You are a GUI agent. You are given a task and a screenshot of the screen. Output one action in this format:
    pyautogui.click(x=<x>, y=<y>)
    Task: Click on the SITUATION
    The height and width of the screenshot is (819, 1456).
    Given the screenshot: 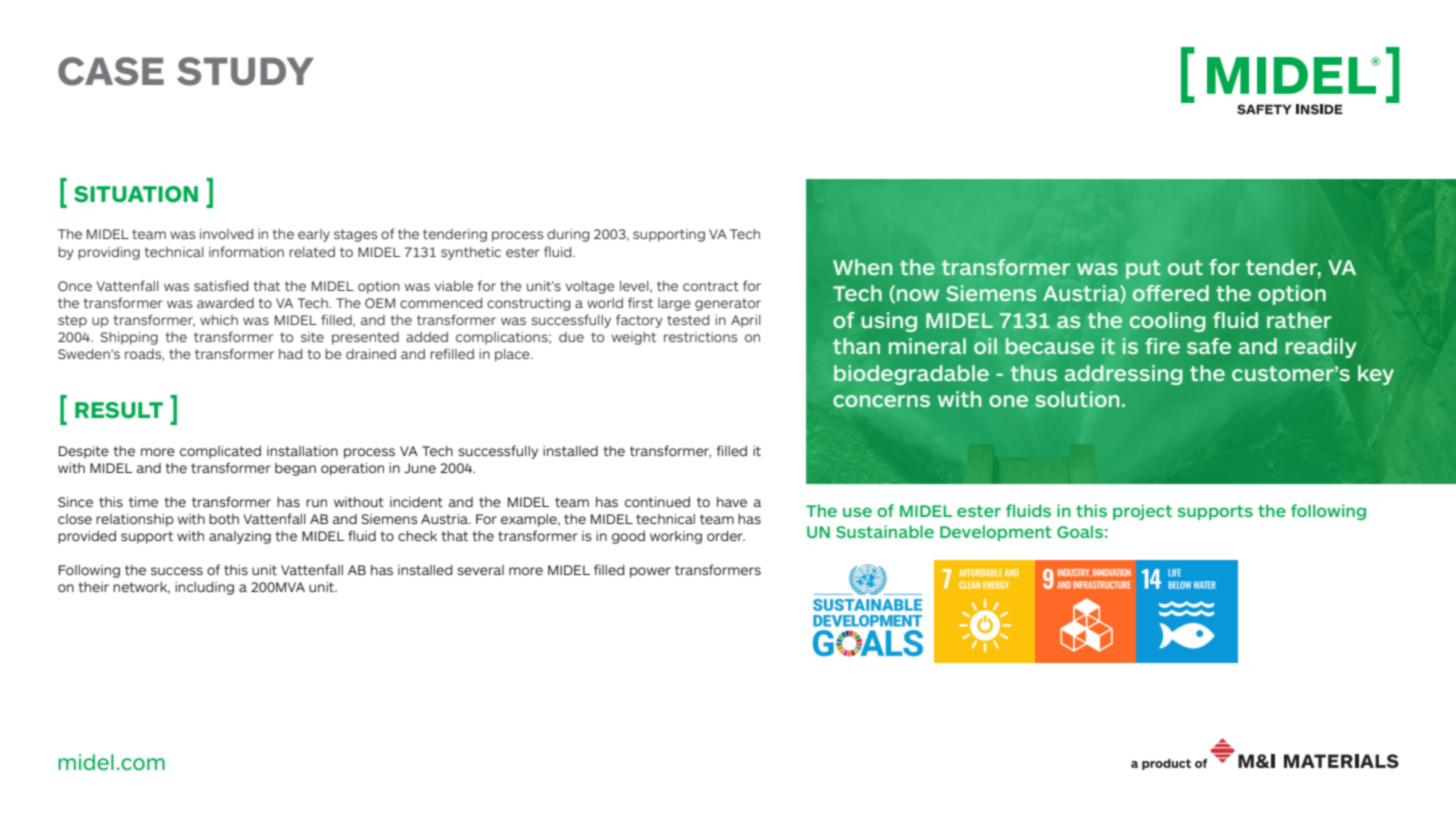 What is the action you would take?
    pyautogui.click(x=136, y=194)
